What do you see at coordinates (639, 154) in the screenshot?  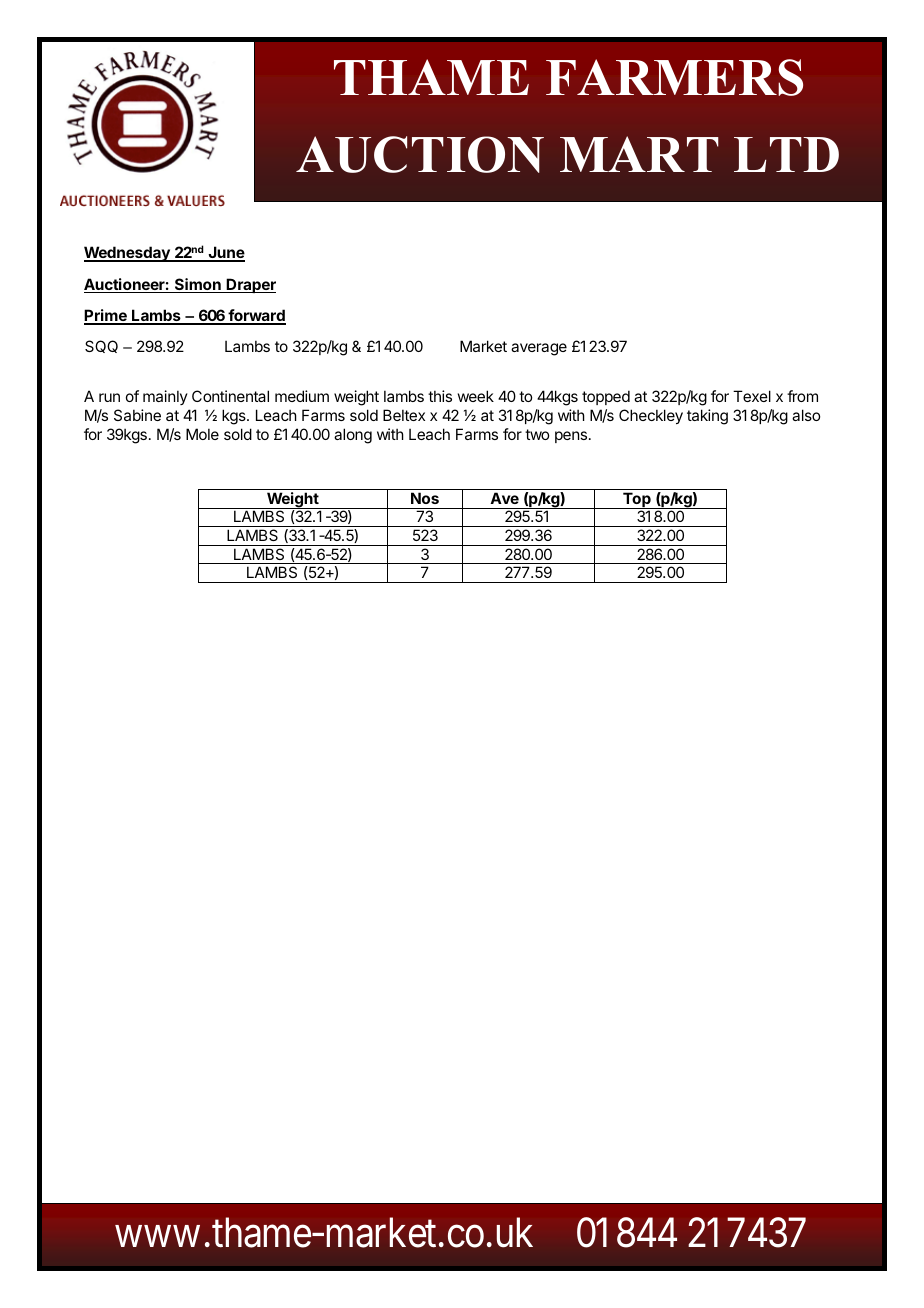 I see `MART` at bounding box center [639, 154].
